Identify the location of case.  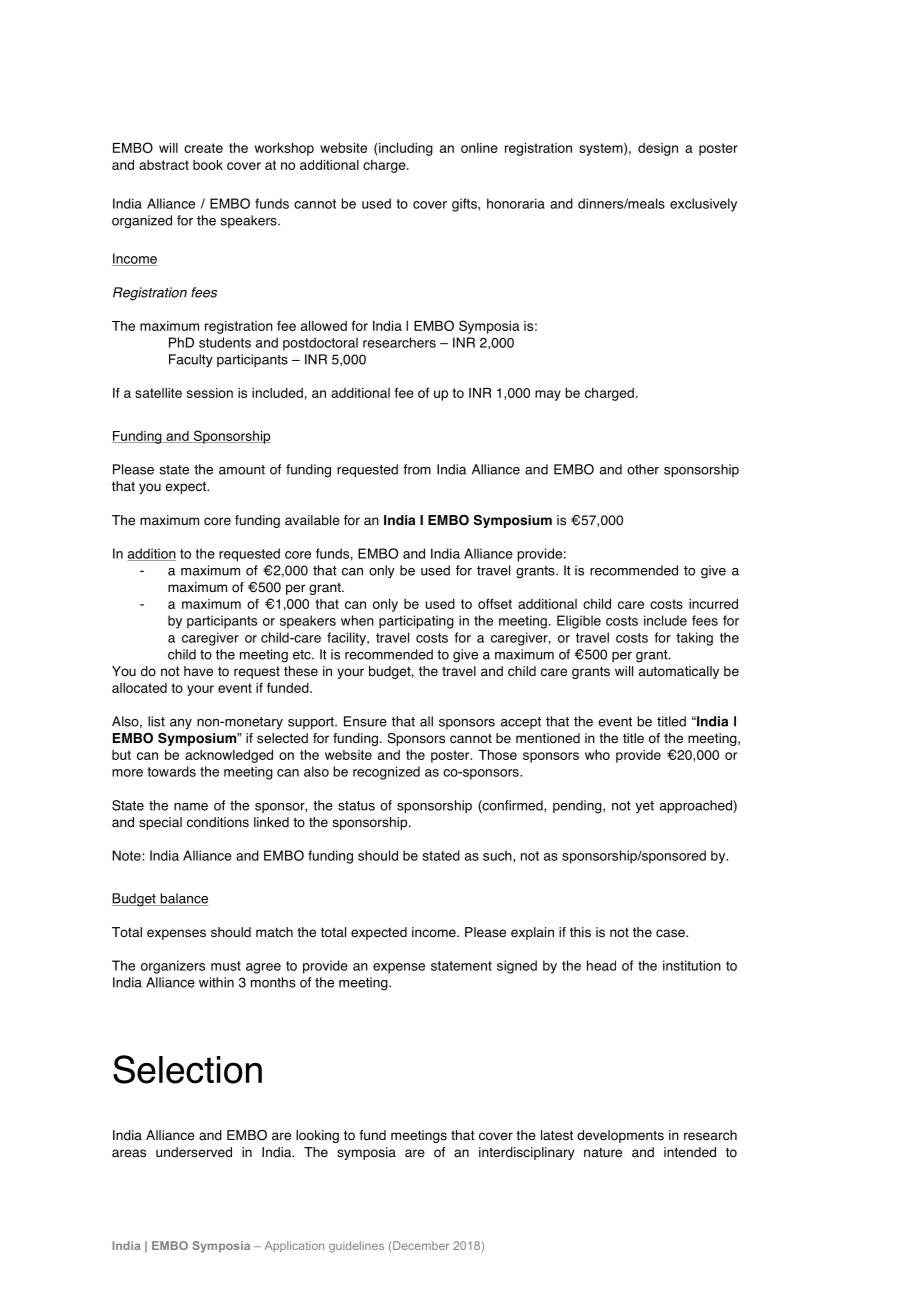
(671, 933).
